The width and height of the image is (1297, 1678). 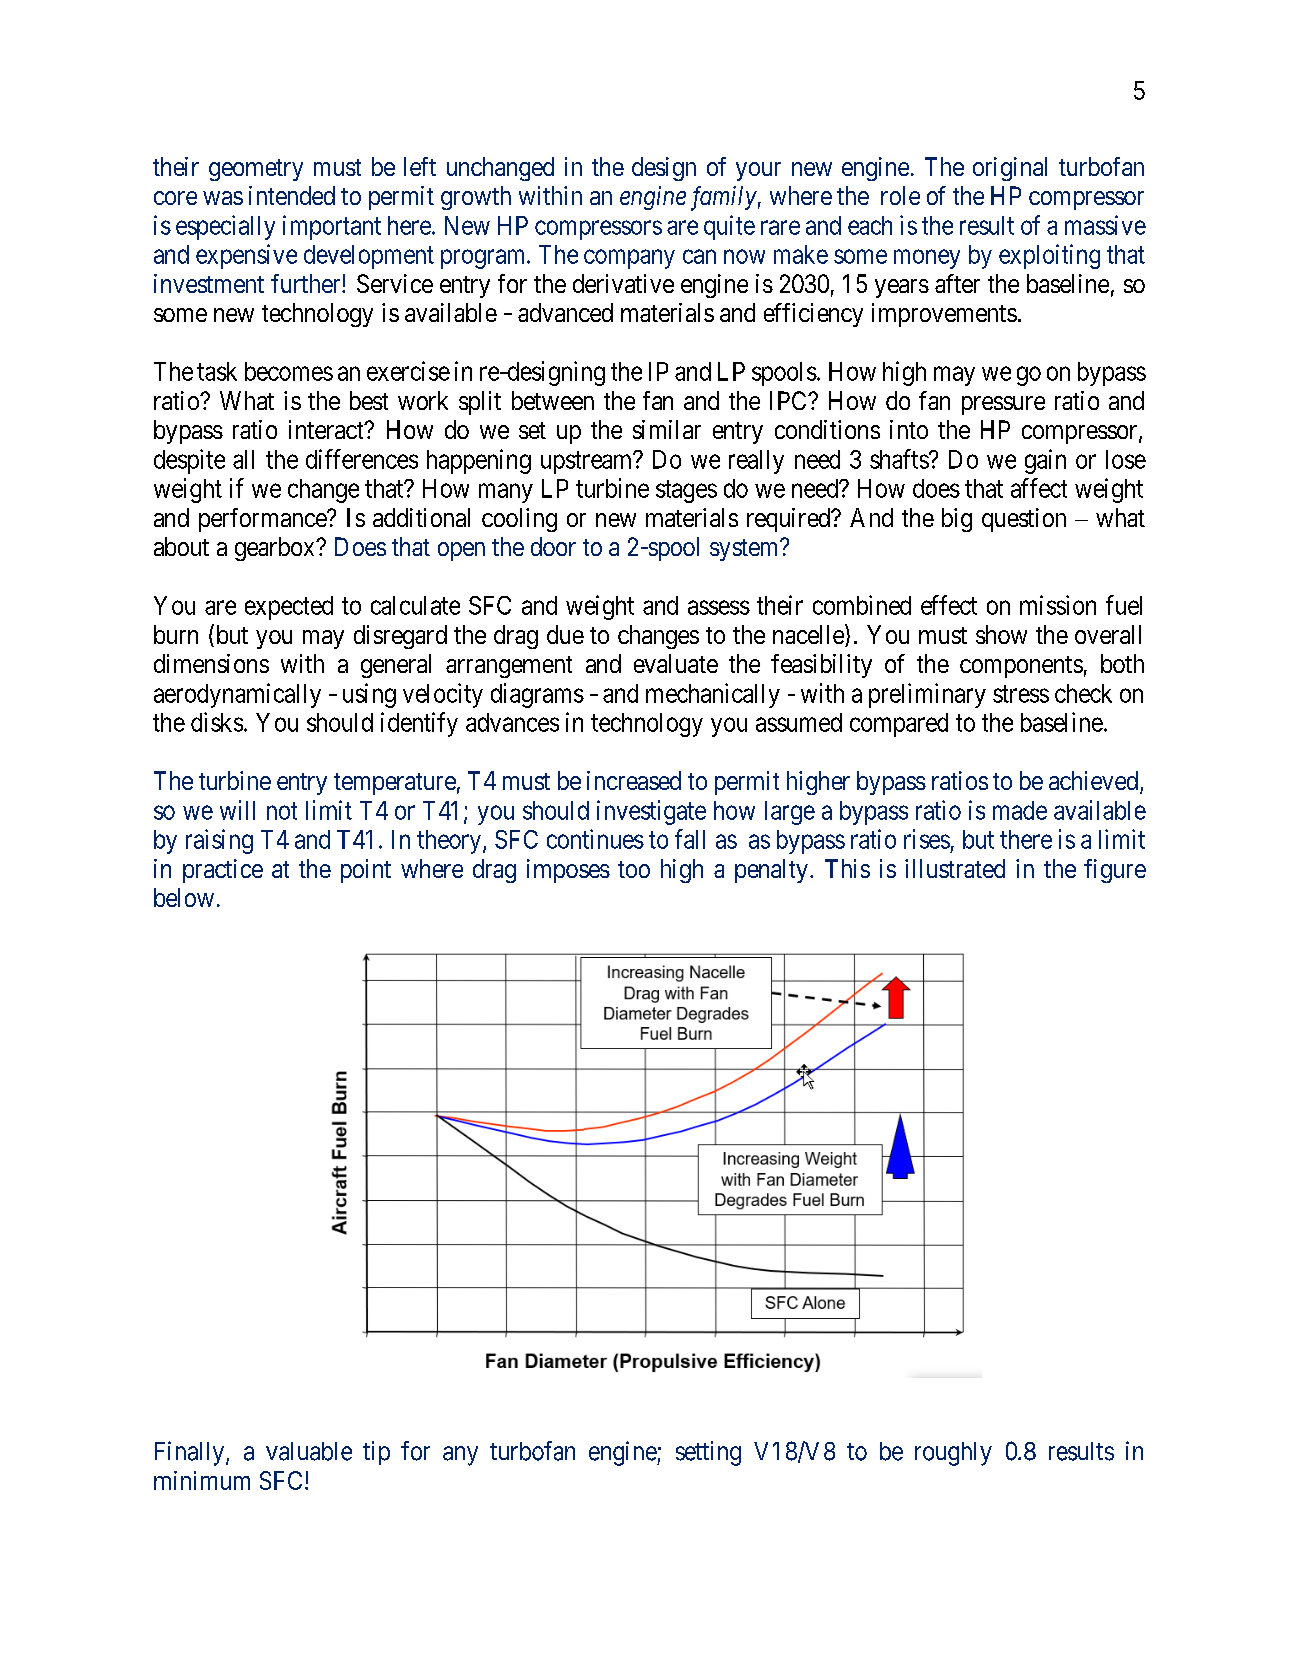 What do you see at coordinates (708, 1453) in the image?
I see `setting` at bounding box center [708, 1453].
